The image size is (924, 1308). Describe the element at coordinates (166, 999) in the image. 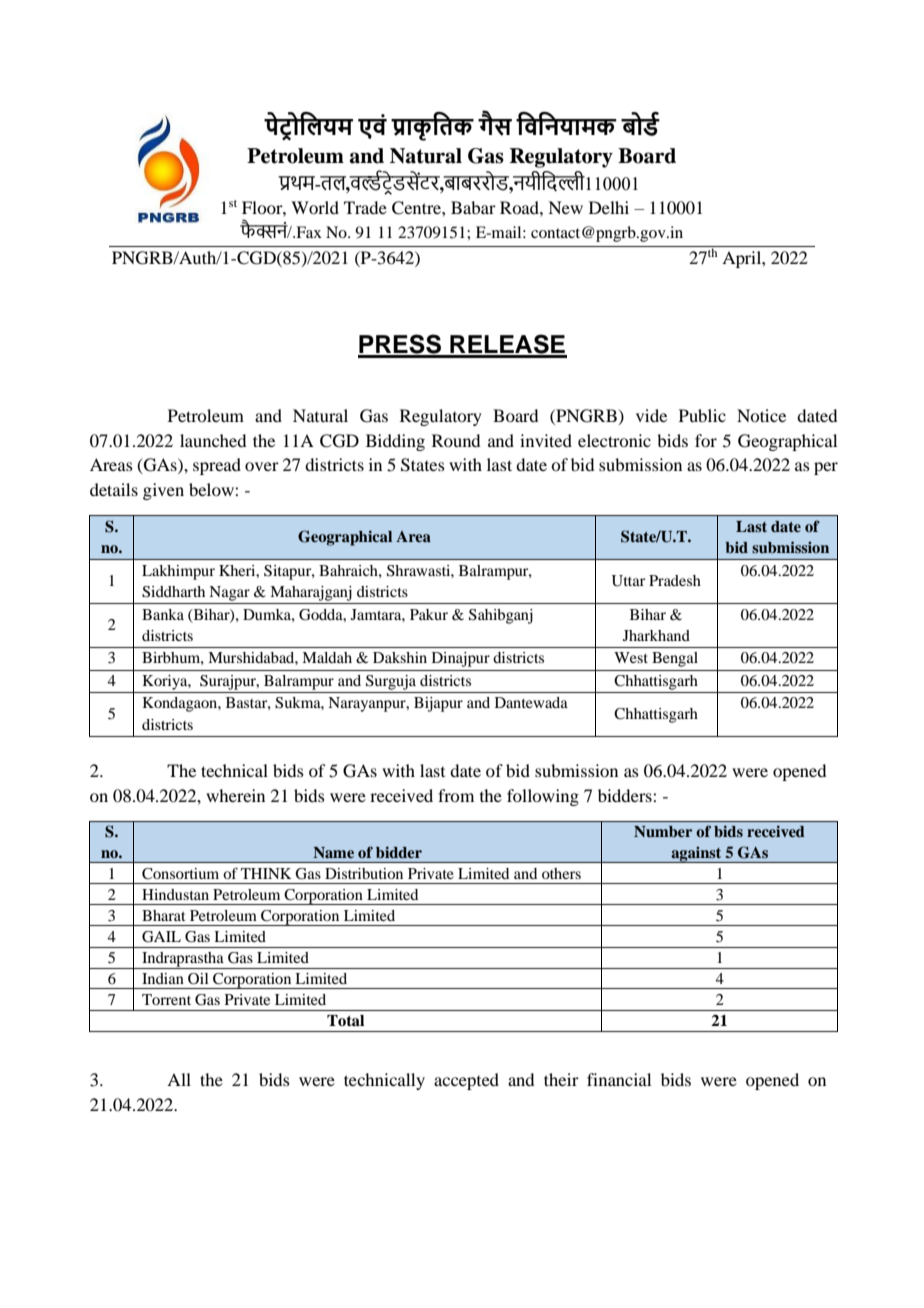

I see `Torrent` at that location.
